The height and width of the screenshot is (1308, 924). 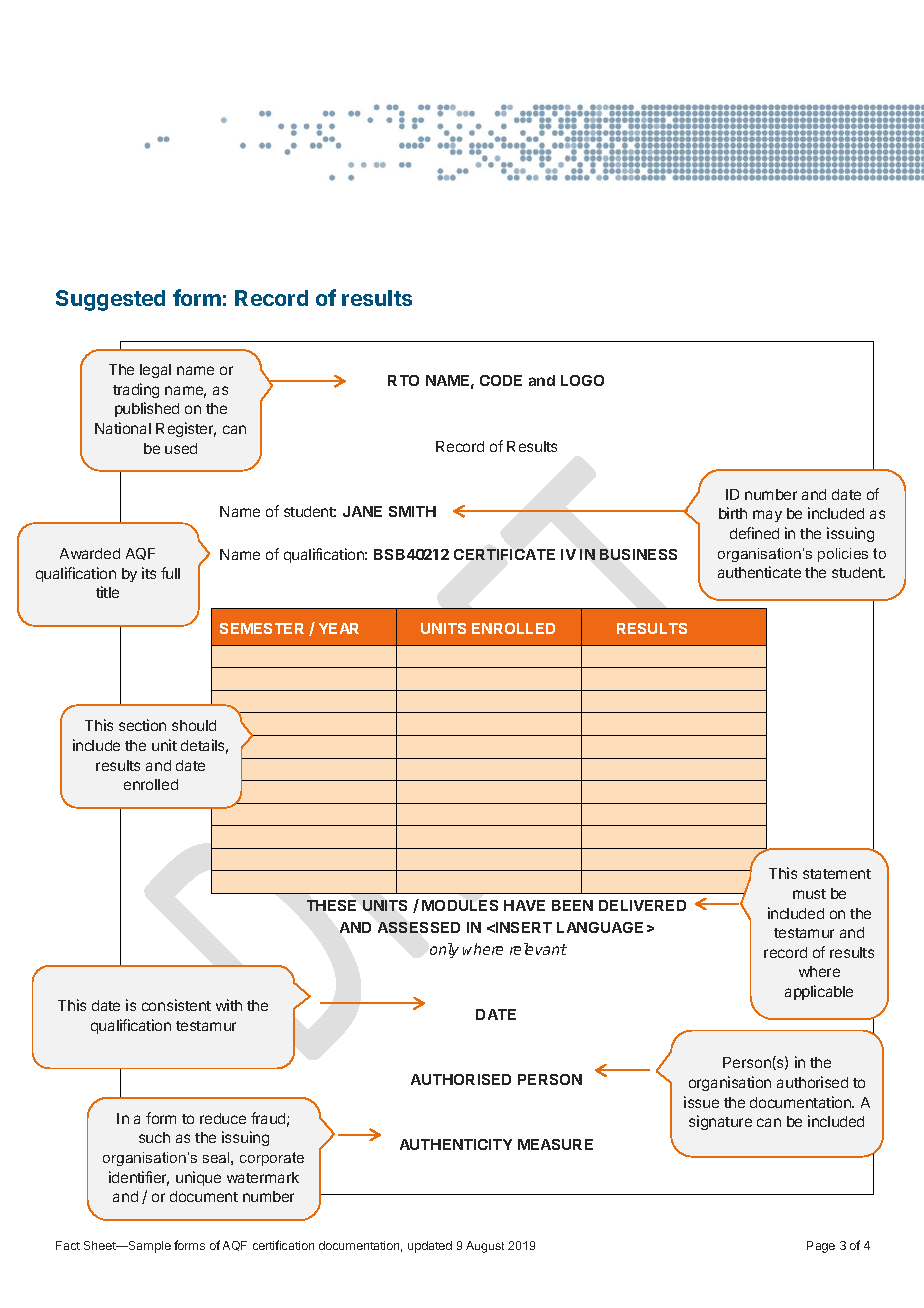 What do you see at coordinates (110, 300) in the screenshot?
I see `Suggested` at bounding box center [110, 300].
